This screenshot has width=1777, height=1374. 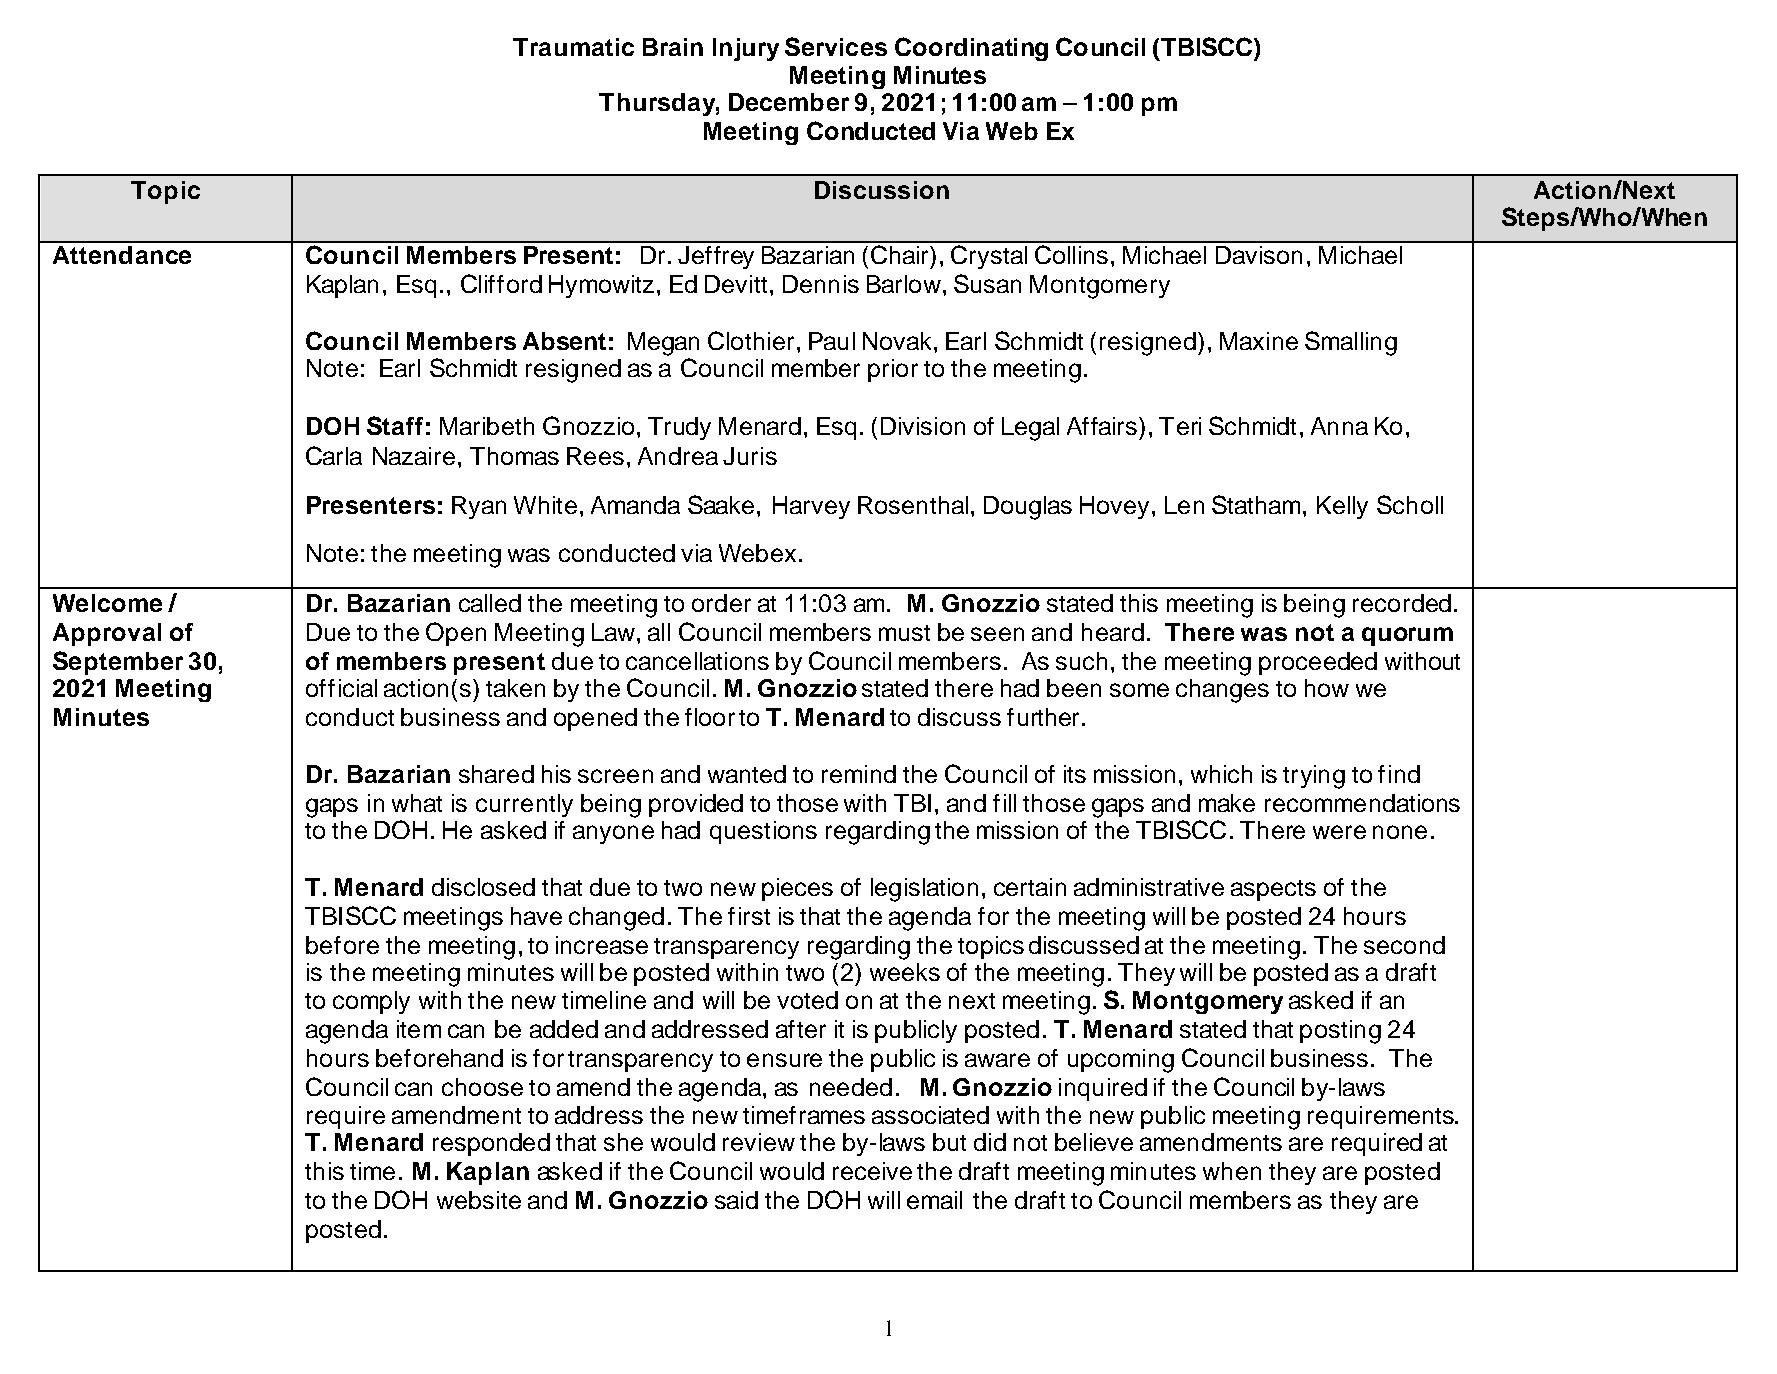 What do you see at coordinates (334, 455) in the screenshot?
I see `Carla` at bounding box center [334, 455].
